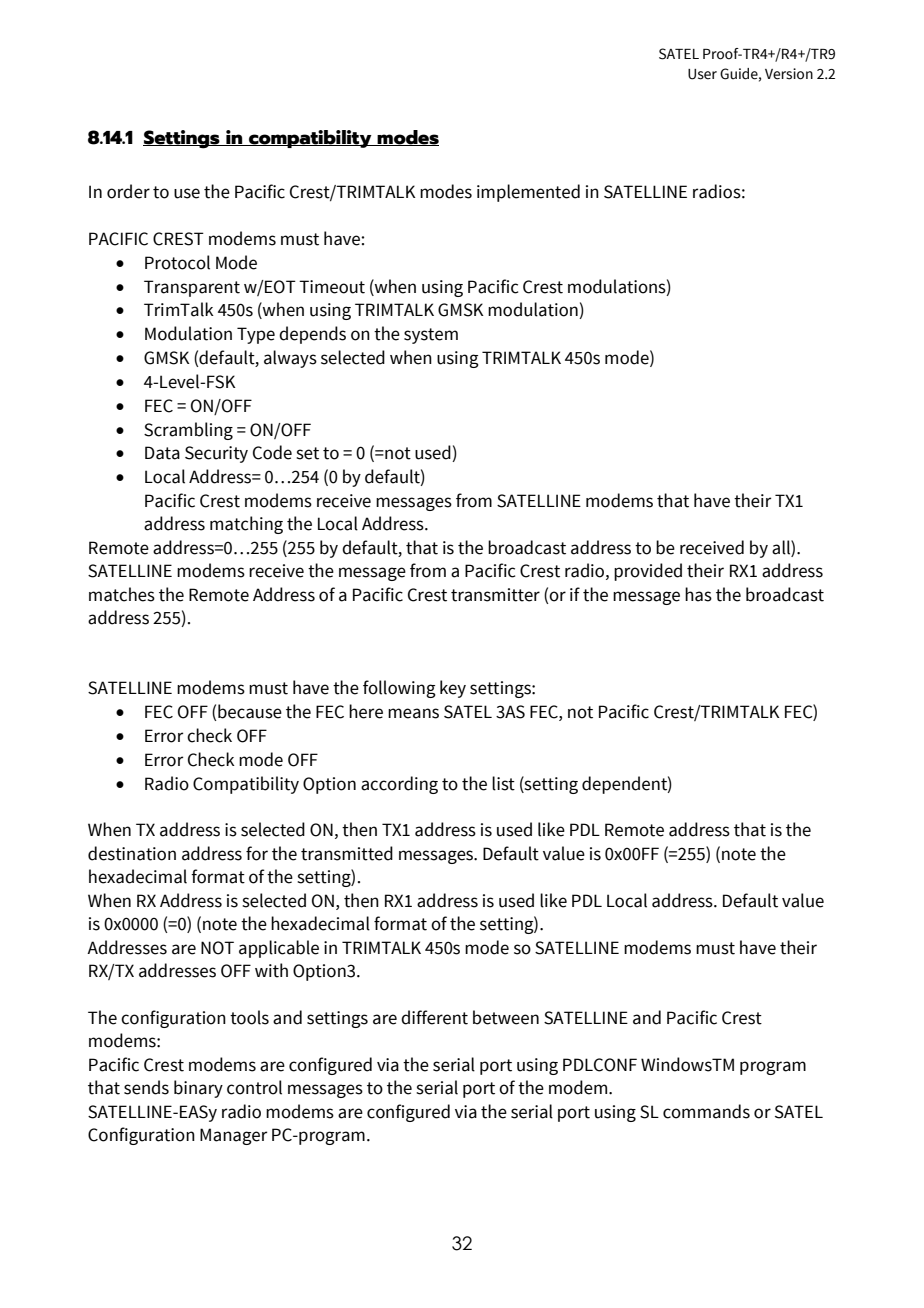 The image size is (924, 1308). Describe the element at coordinates (198, 1089) in the document. I see `binary` at that location.
